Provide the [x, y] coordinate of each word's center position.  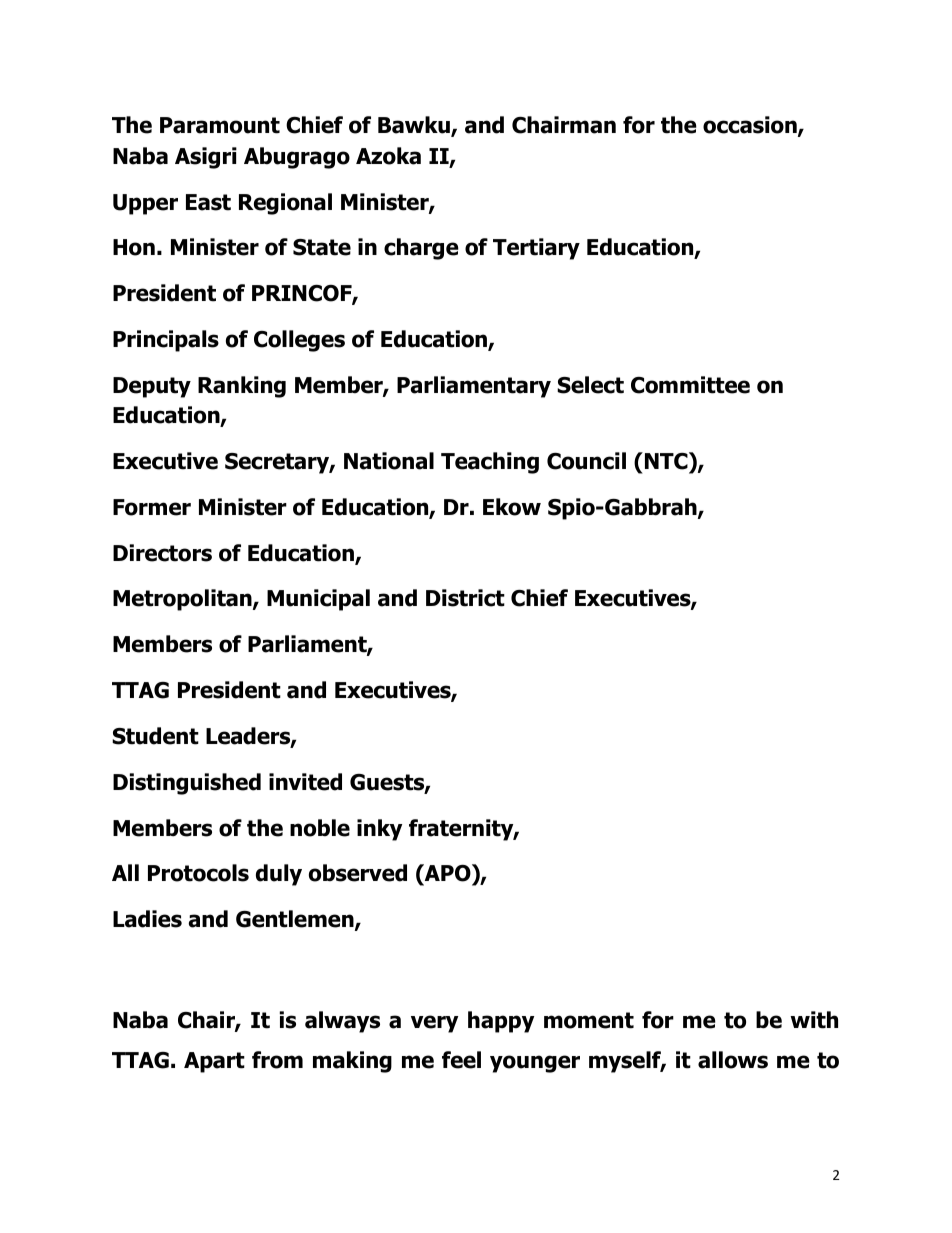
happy [501, 1022]
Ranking [242, 387]
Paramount [220, 125]
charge [421, 249]
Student [155, 736]
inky [379, 830]
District [465, 598]
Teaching [490, 463]
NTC [667, 461]
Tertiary [536, 249]
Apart [214, 1062]
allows [733, 1060]
